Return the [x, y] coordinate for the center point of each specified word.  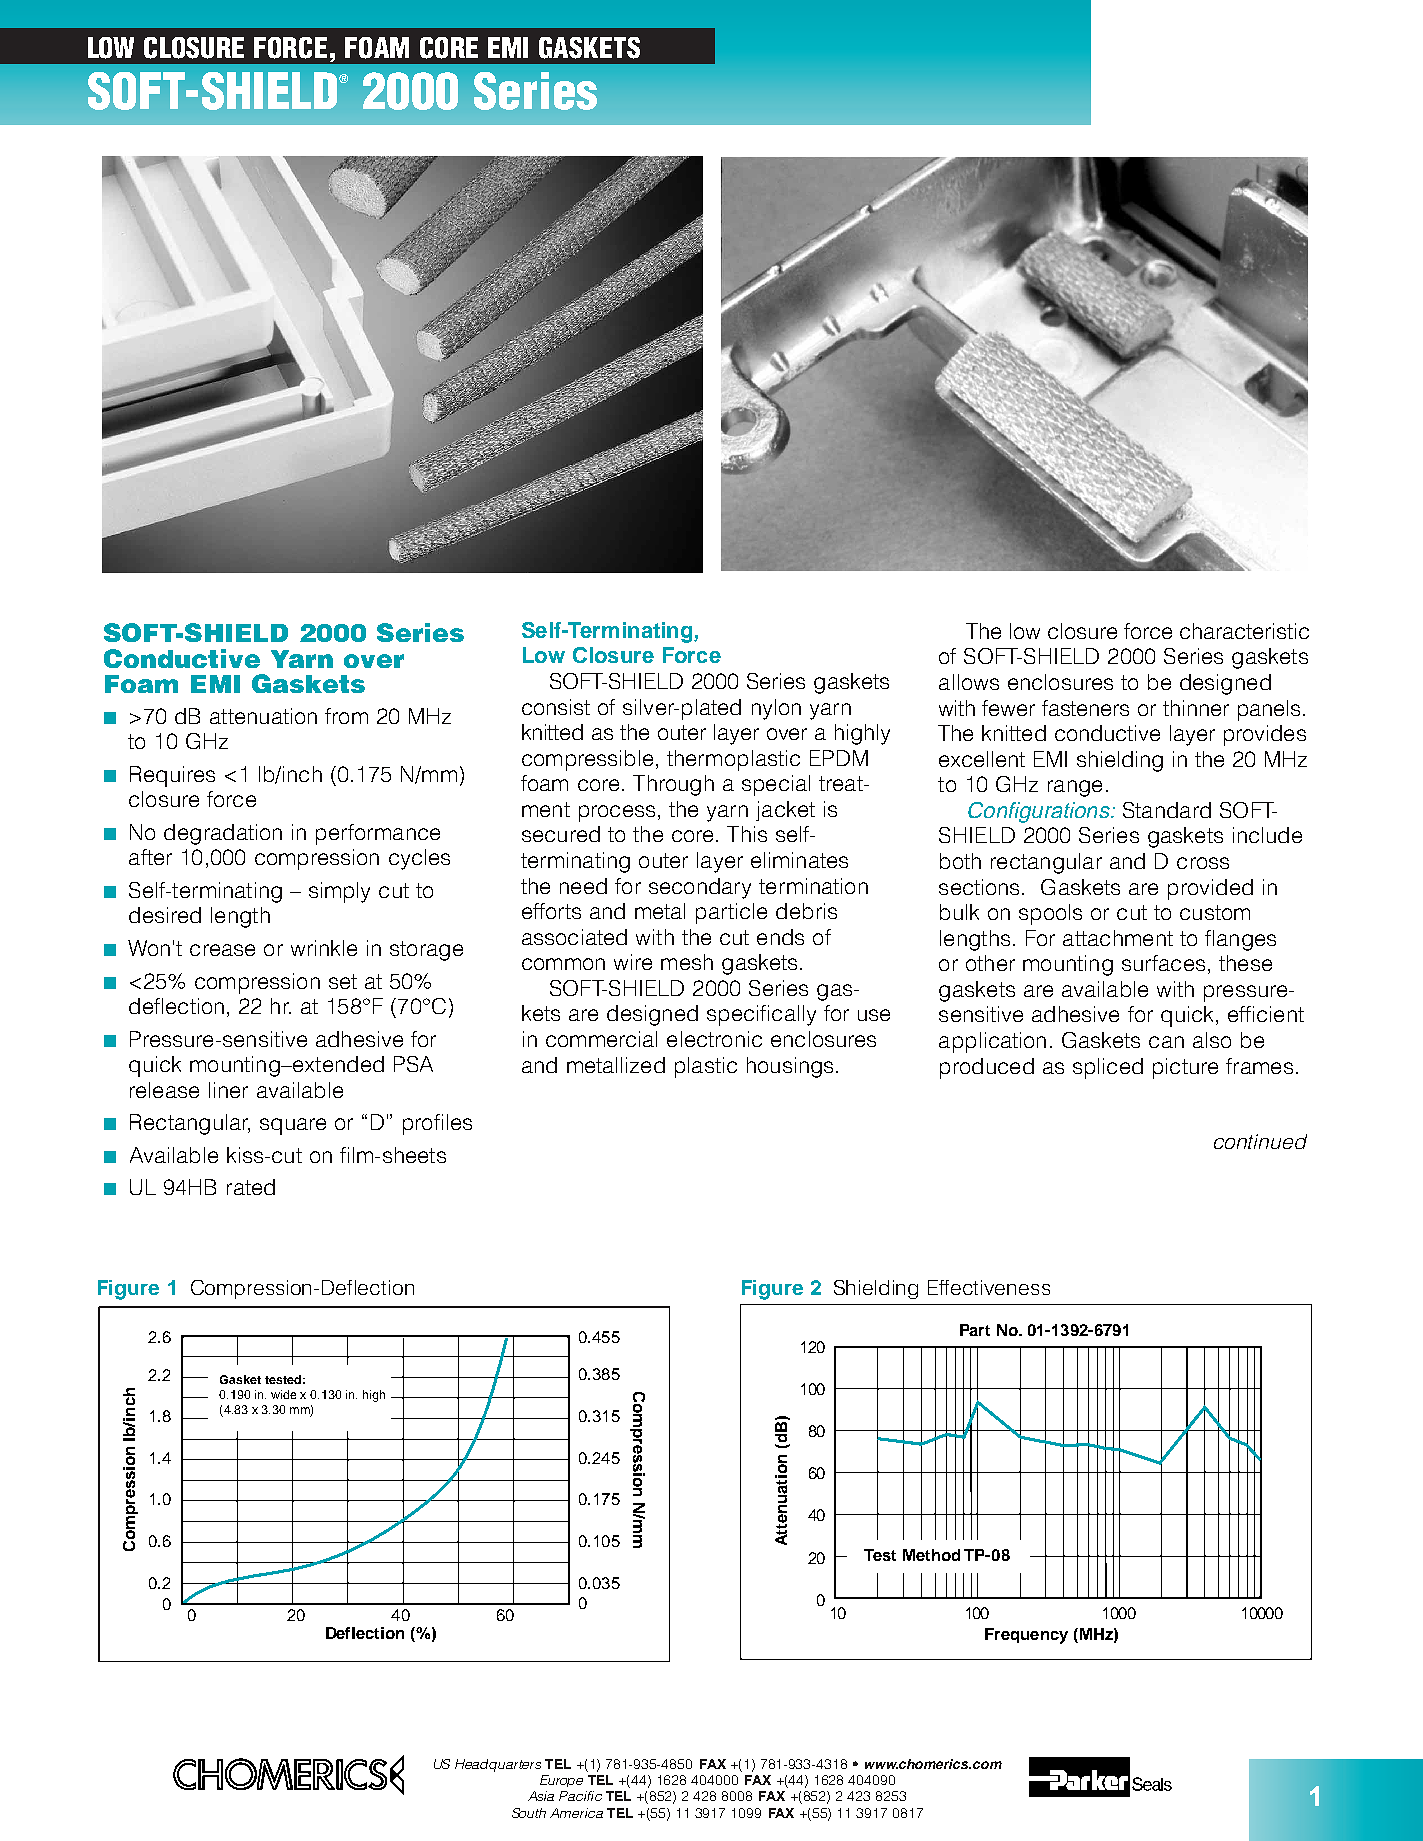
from [346, 716]
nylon [776, 709]
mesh [687, 962]
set [343, 981]
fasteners [1085, 708]
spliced [1108, 1068]
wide [283, 1394]
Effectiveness [989, 1287]
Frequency [1026, 1636]
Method [931, 1555]
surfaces [1163, 963]
